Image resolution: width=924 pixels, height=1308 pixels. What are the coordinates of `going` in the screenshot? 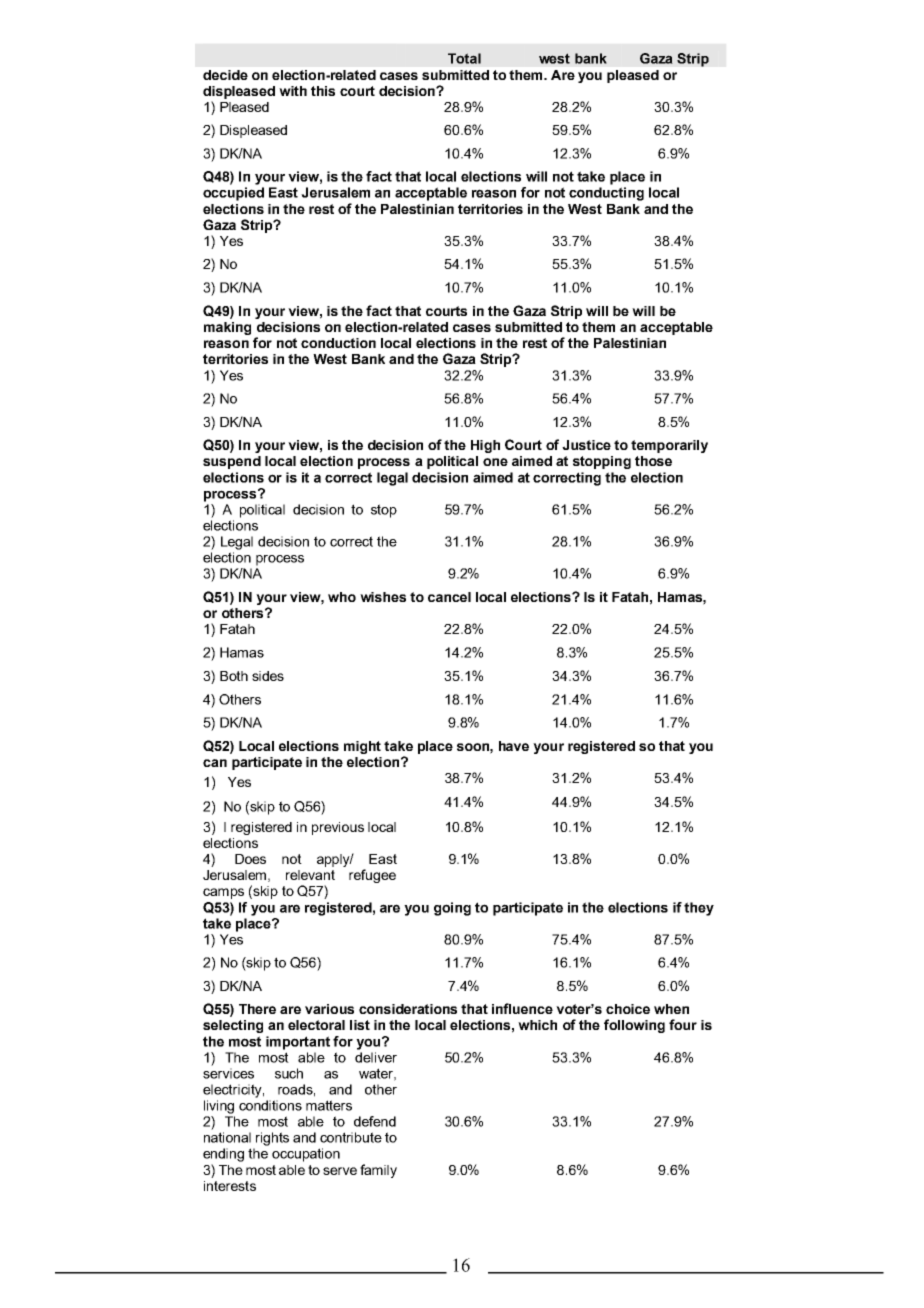 It's located at (452, 909).
